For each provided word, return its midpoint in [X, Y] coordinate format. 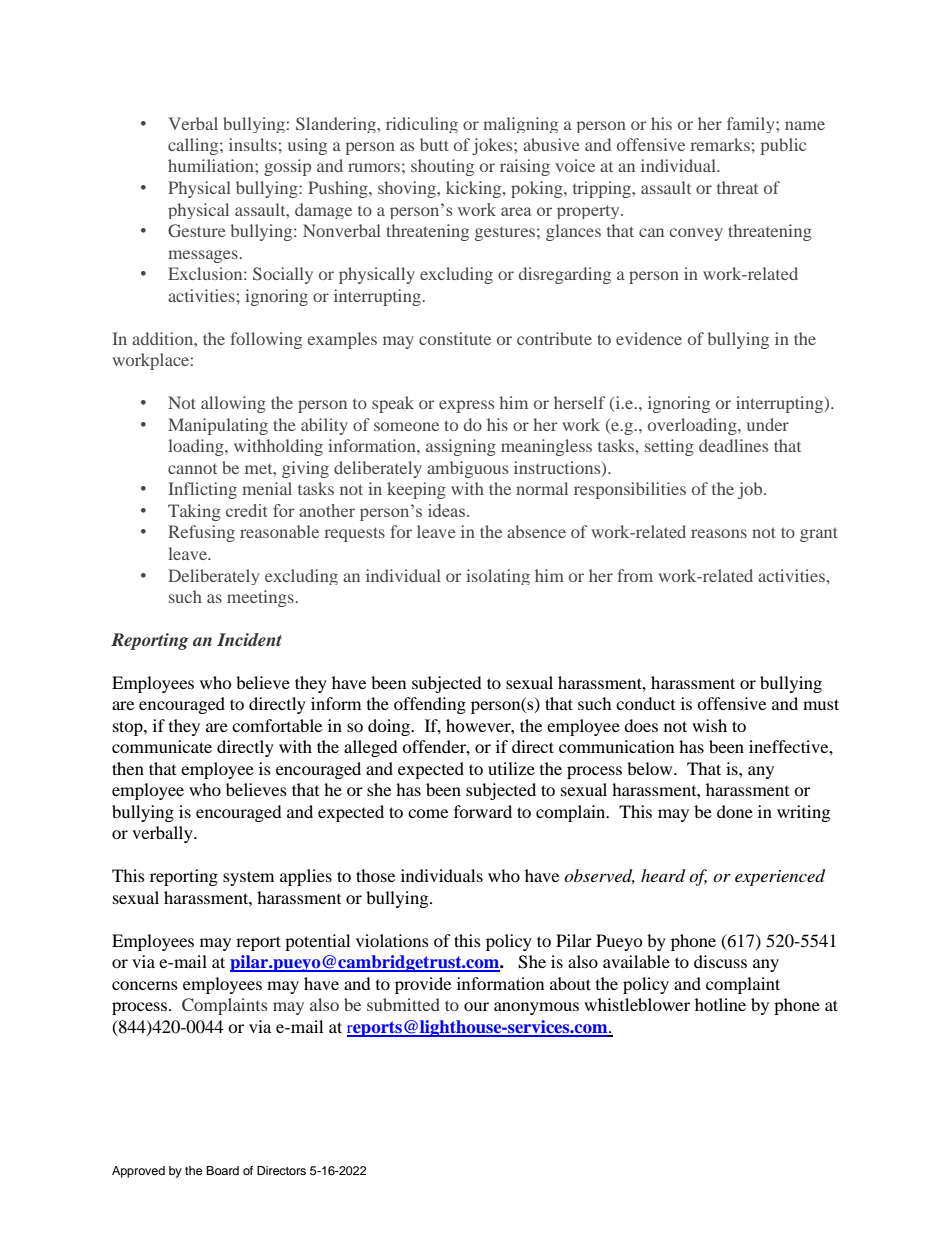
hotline [720, 1004]
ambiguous [467, 469]
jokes [493, 146]
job [751, 490]
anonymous [536, 1008]
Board [222, 1170]
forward [483, 811]
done [735, 811]
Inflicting [202, 490]
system [248, 878]
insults [253, 144]
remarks [720, 144]
